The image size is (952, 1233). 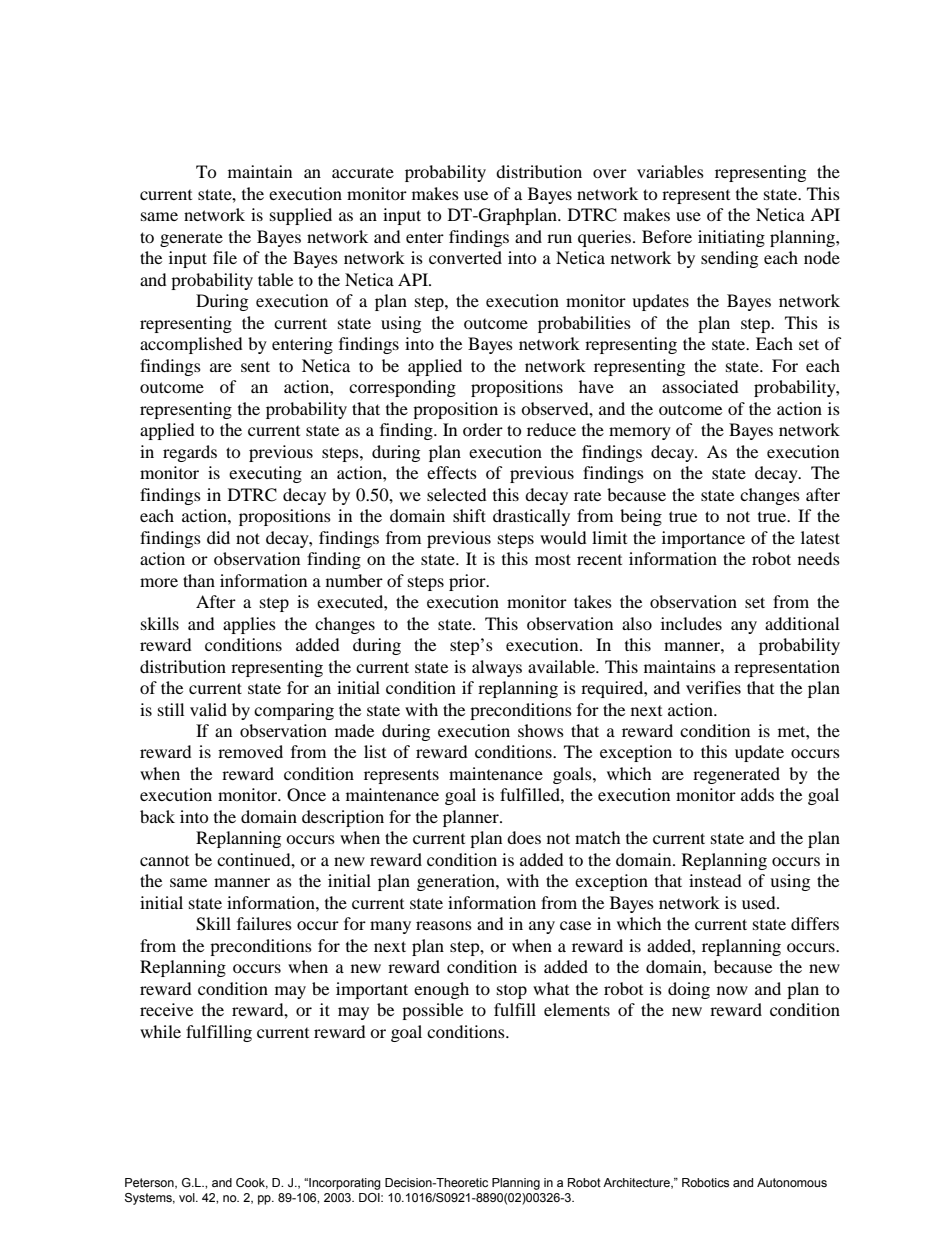 What do you see at coordinates (208, 709) in the screenshot?
I see `valid` at bounding box center [208, 709].
